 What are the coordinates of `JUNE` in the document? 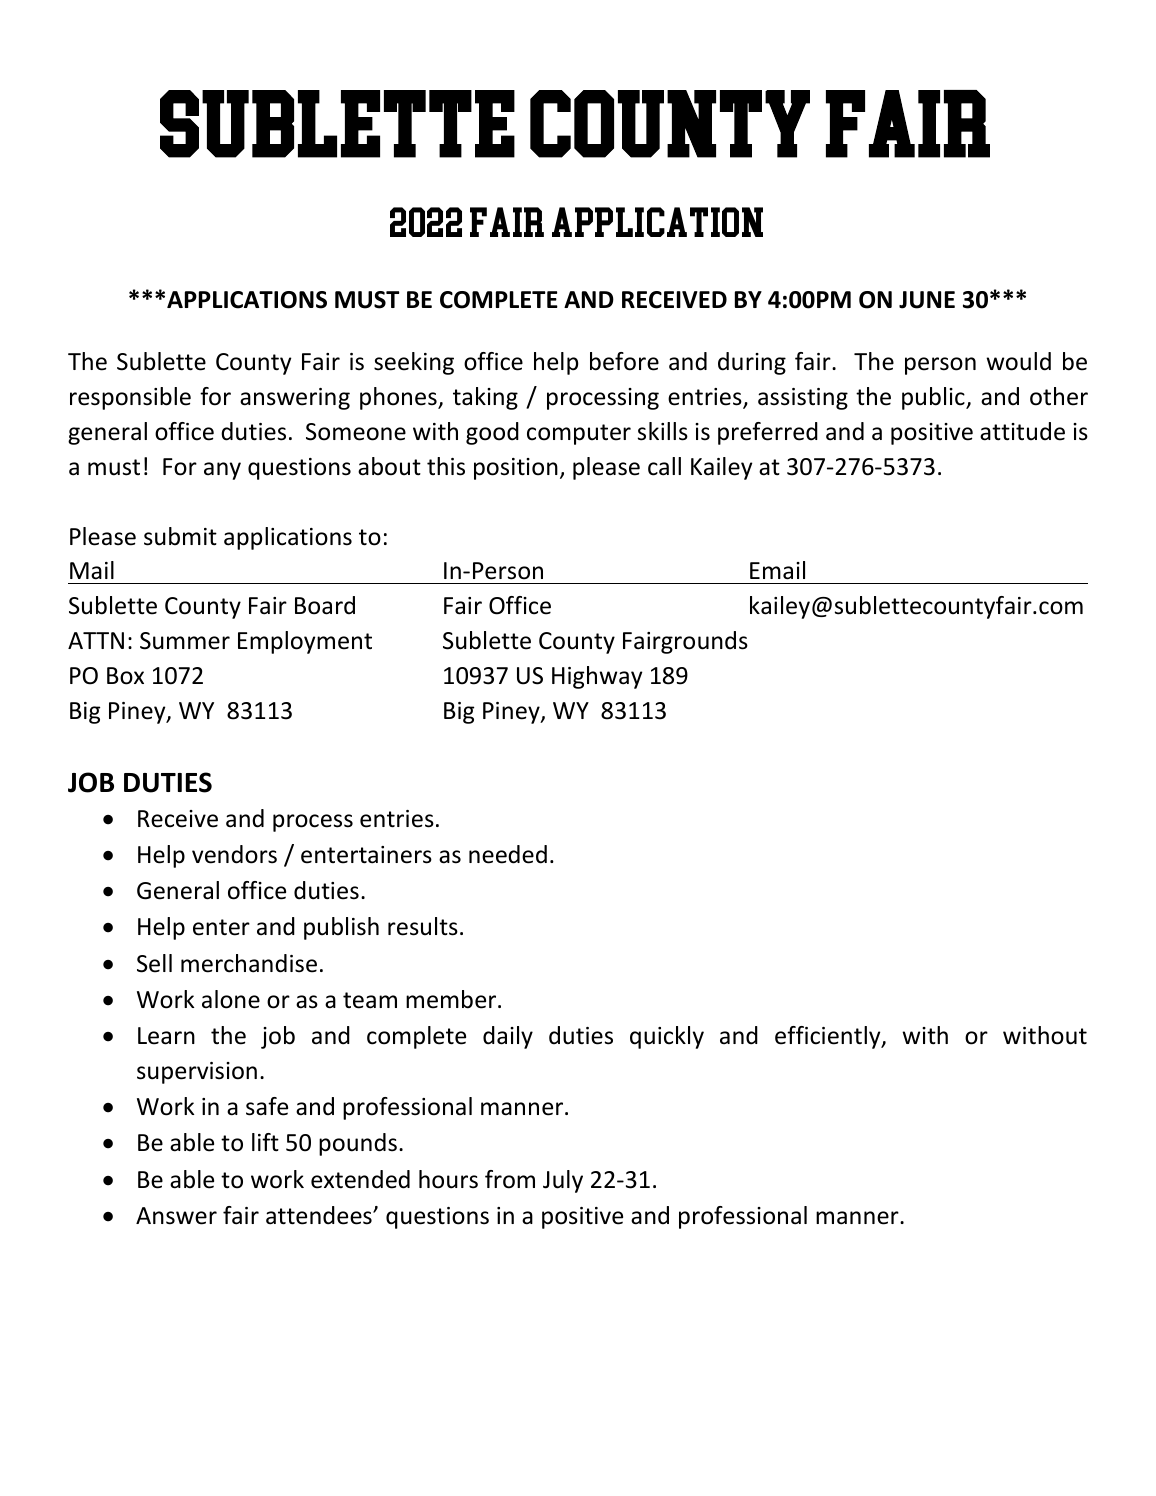 It's located at (927, 300).
